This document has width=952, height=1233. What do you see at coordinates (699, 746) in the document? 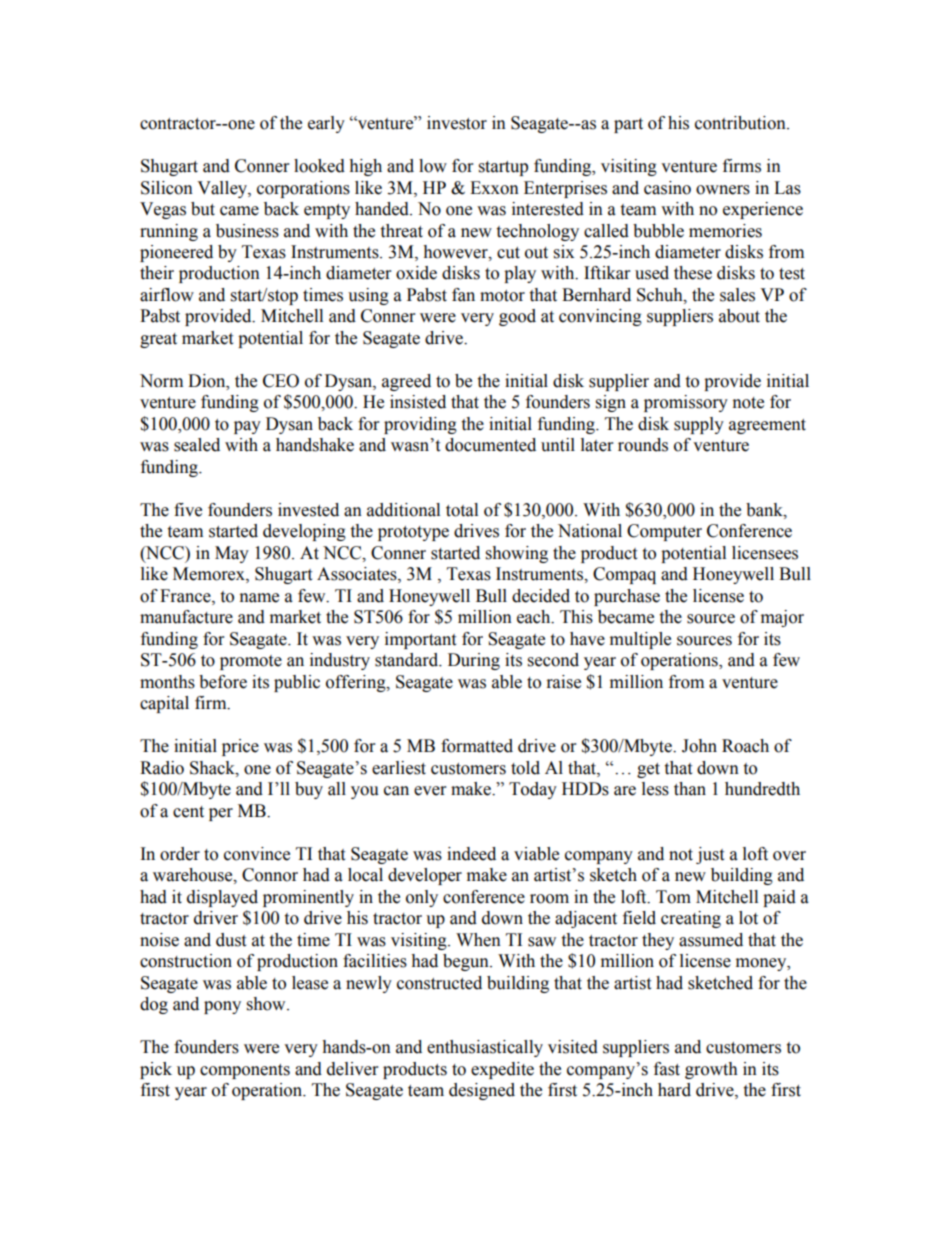
I see `John` at bounding box center [699, 746].
